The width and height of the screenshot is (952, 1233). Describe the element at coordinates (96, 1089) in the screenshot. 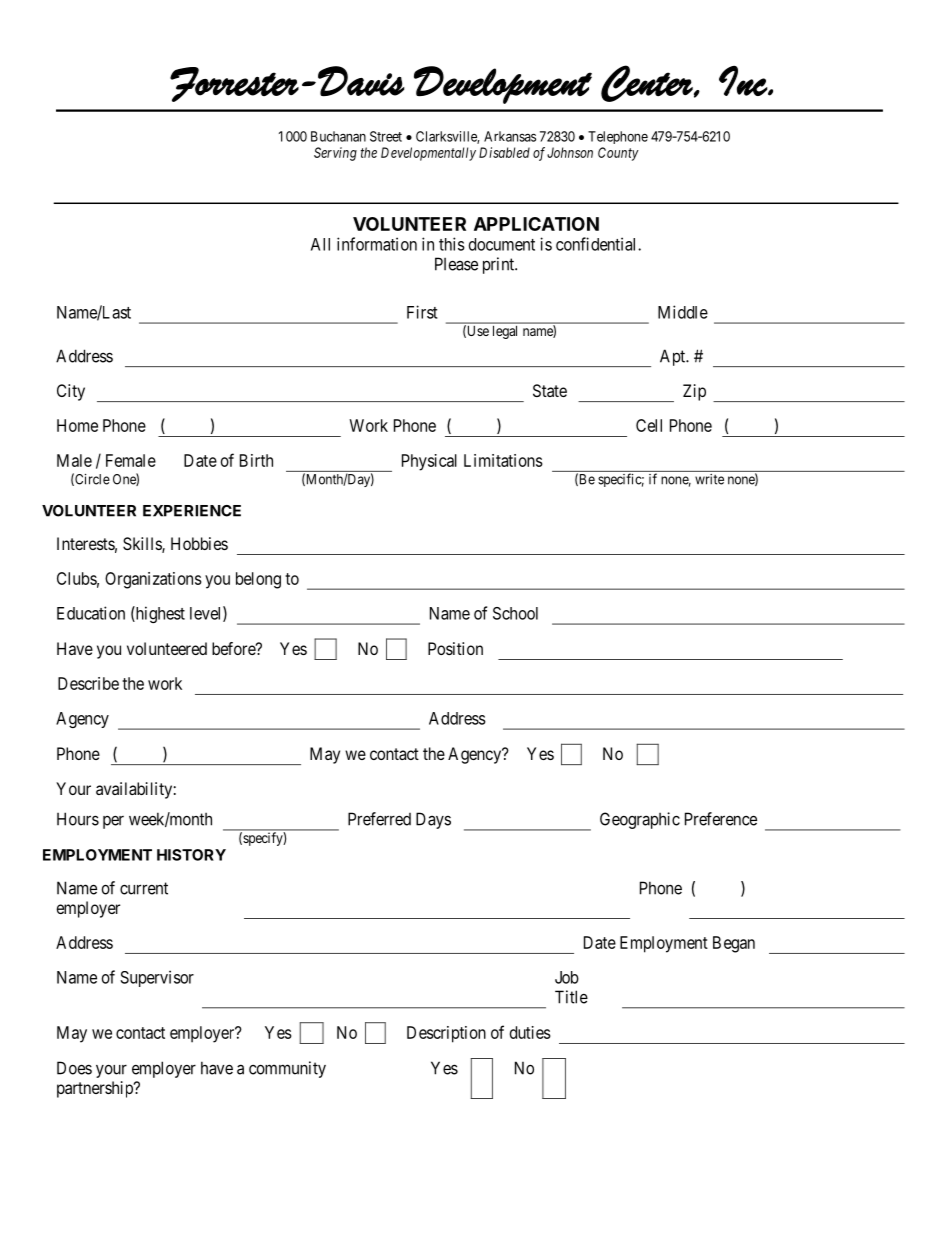

I see `partnership` at that location.
